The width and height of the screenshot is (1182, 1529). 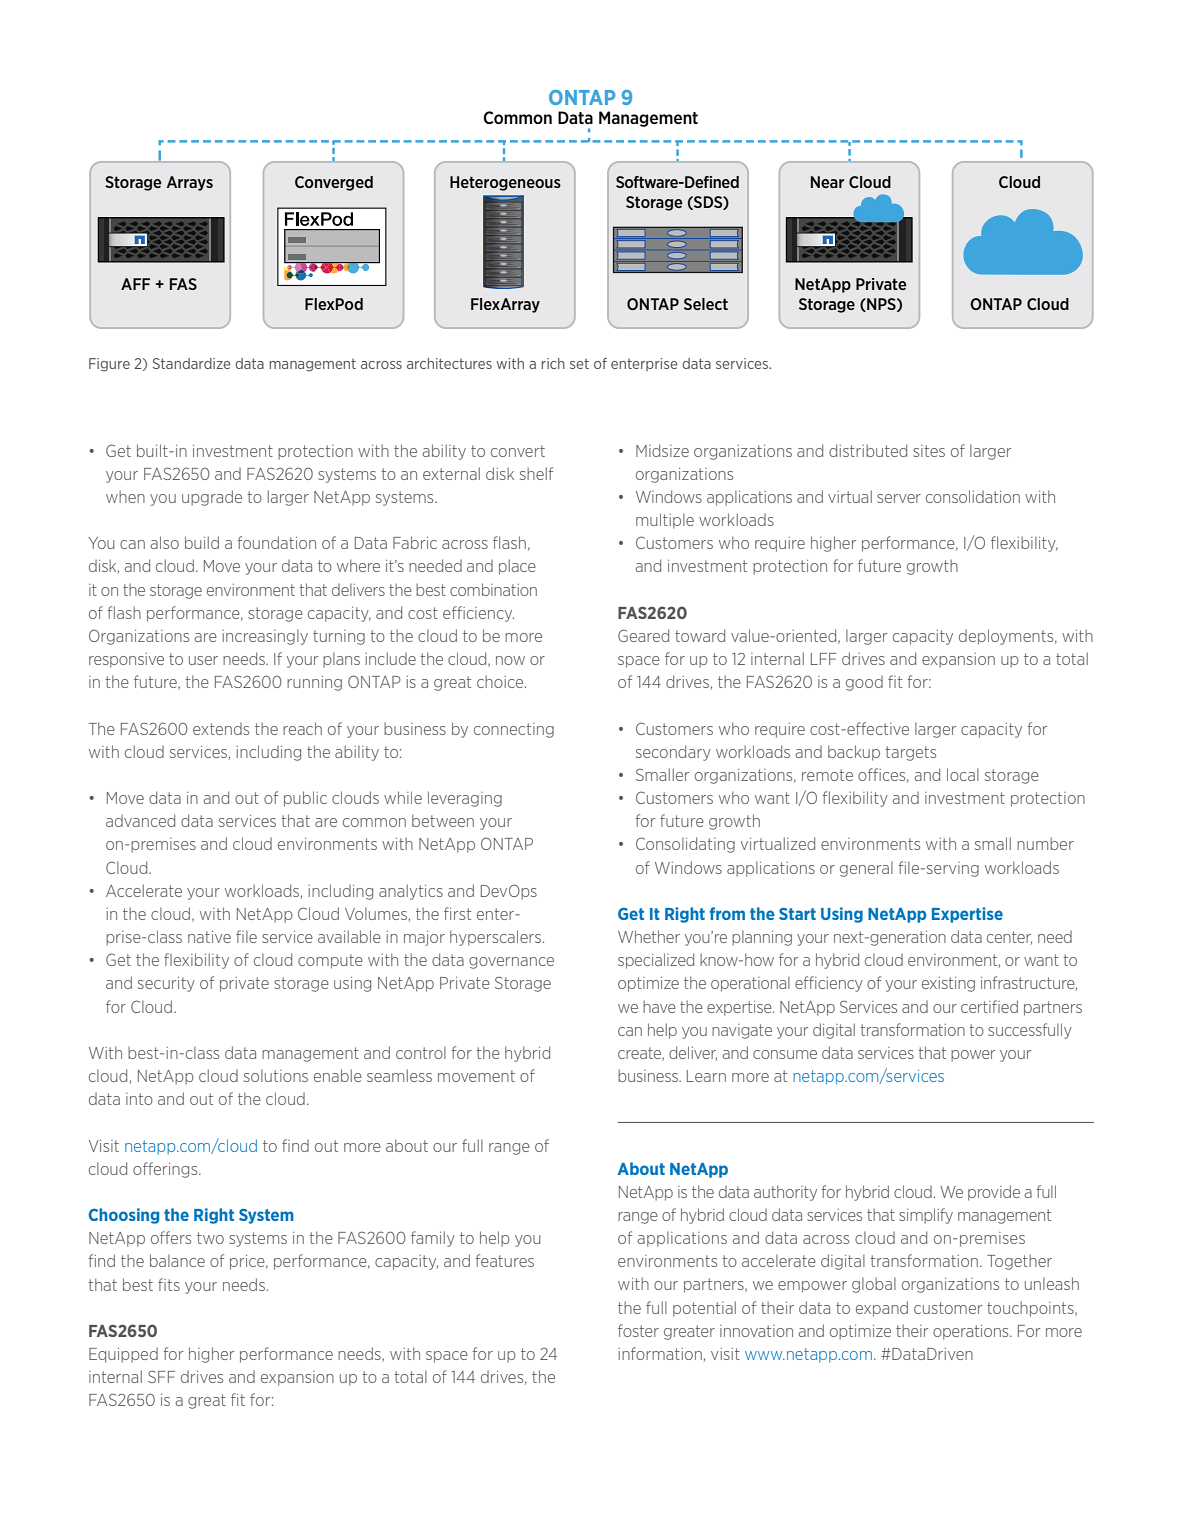 What do you see at coordinates (505, 183) in the screenshot?
I see `Heterogeneous` at bounding box center [505, 183].
